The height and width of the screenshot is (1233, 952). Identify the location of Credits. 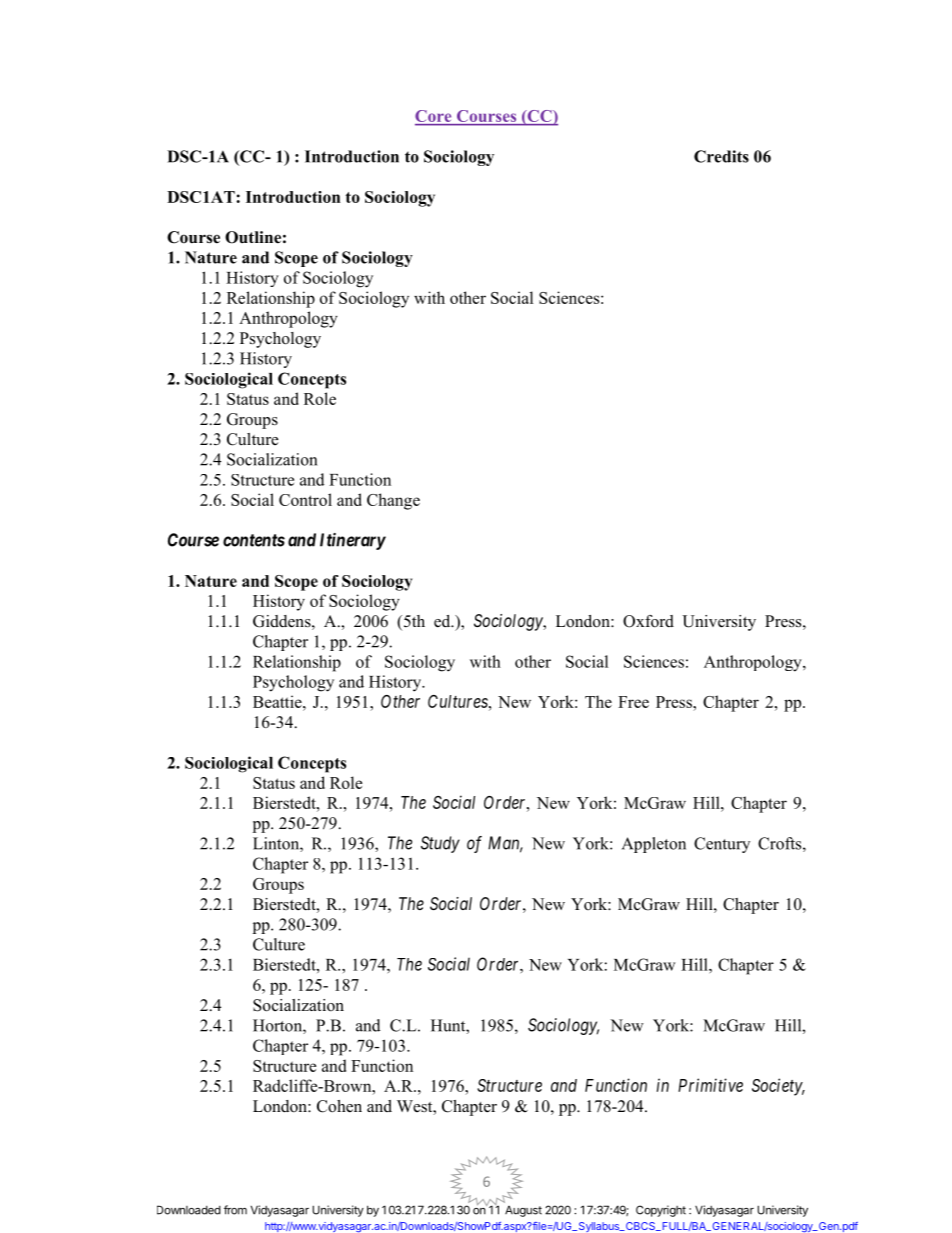
(721, 156).
